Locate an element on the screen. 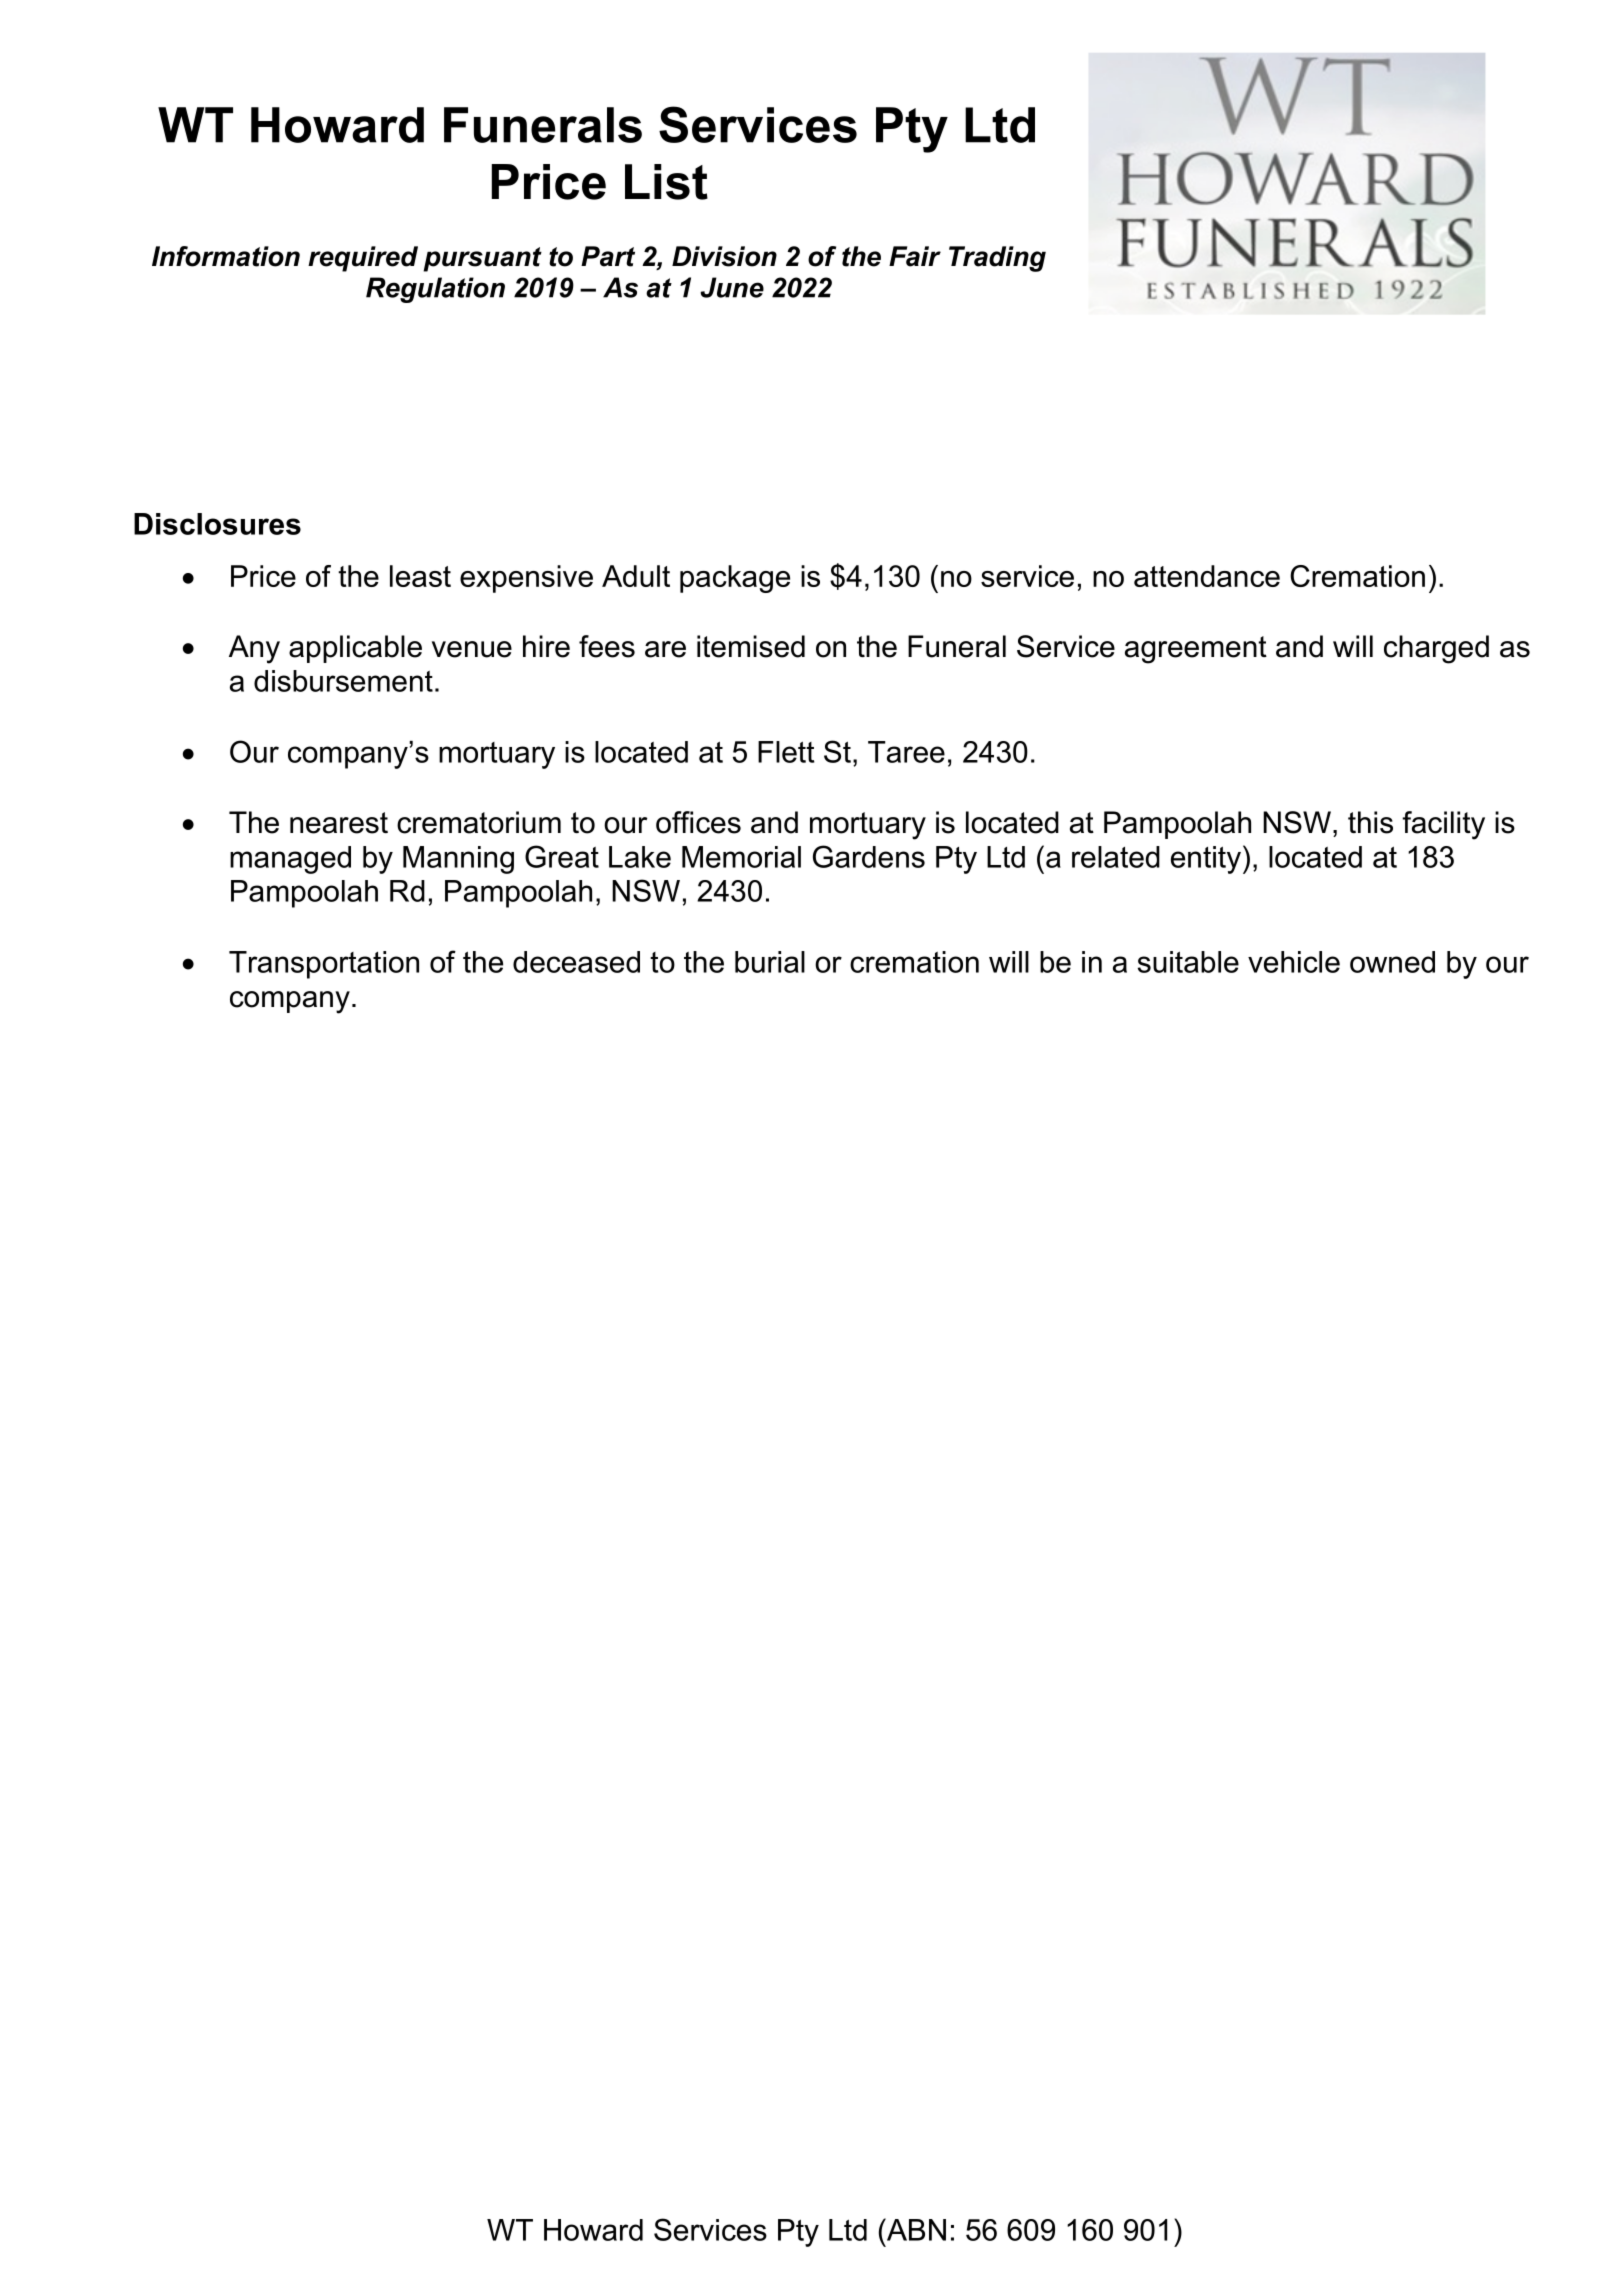 The image size is (1616, 2286). Regulation is located at coordinates (435, 290).
